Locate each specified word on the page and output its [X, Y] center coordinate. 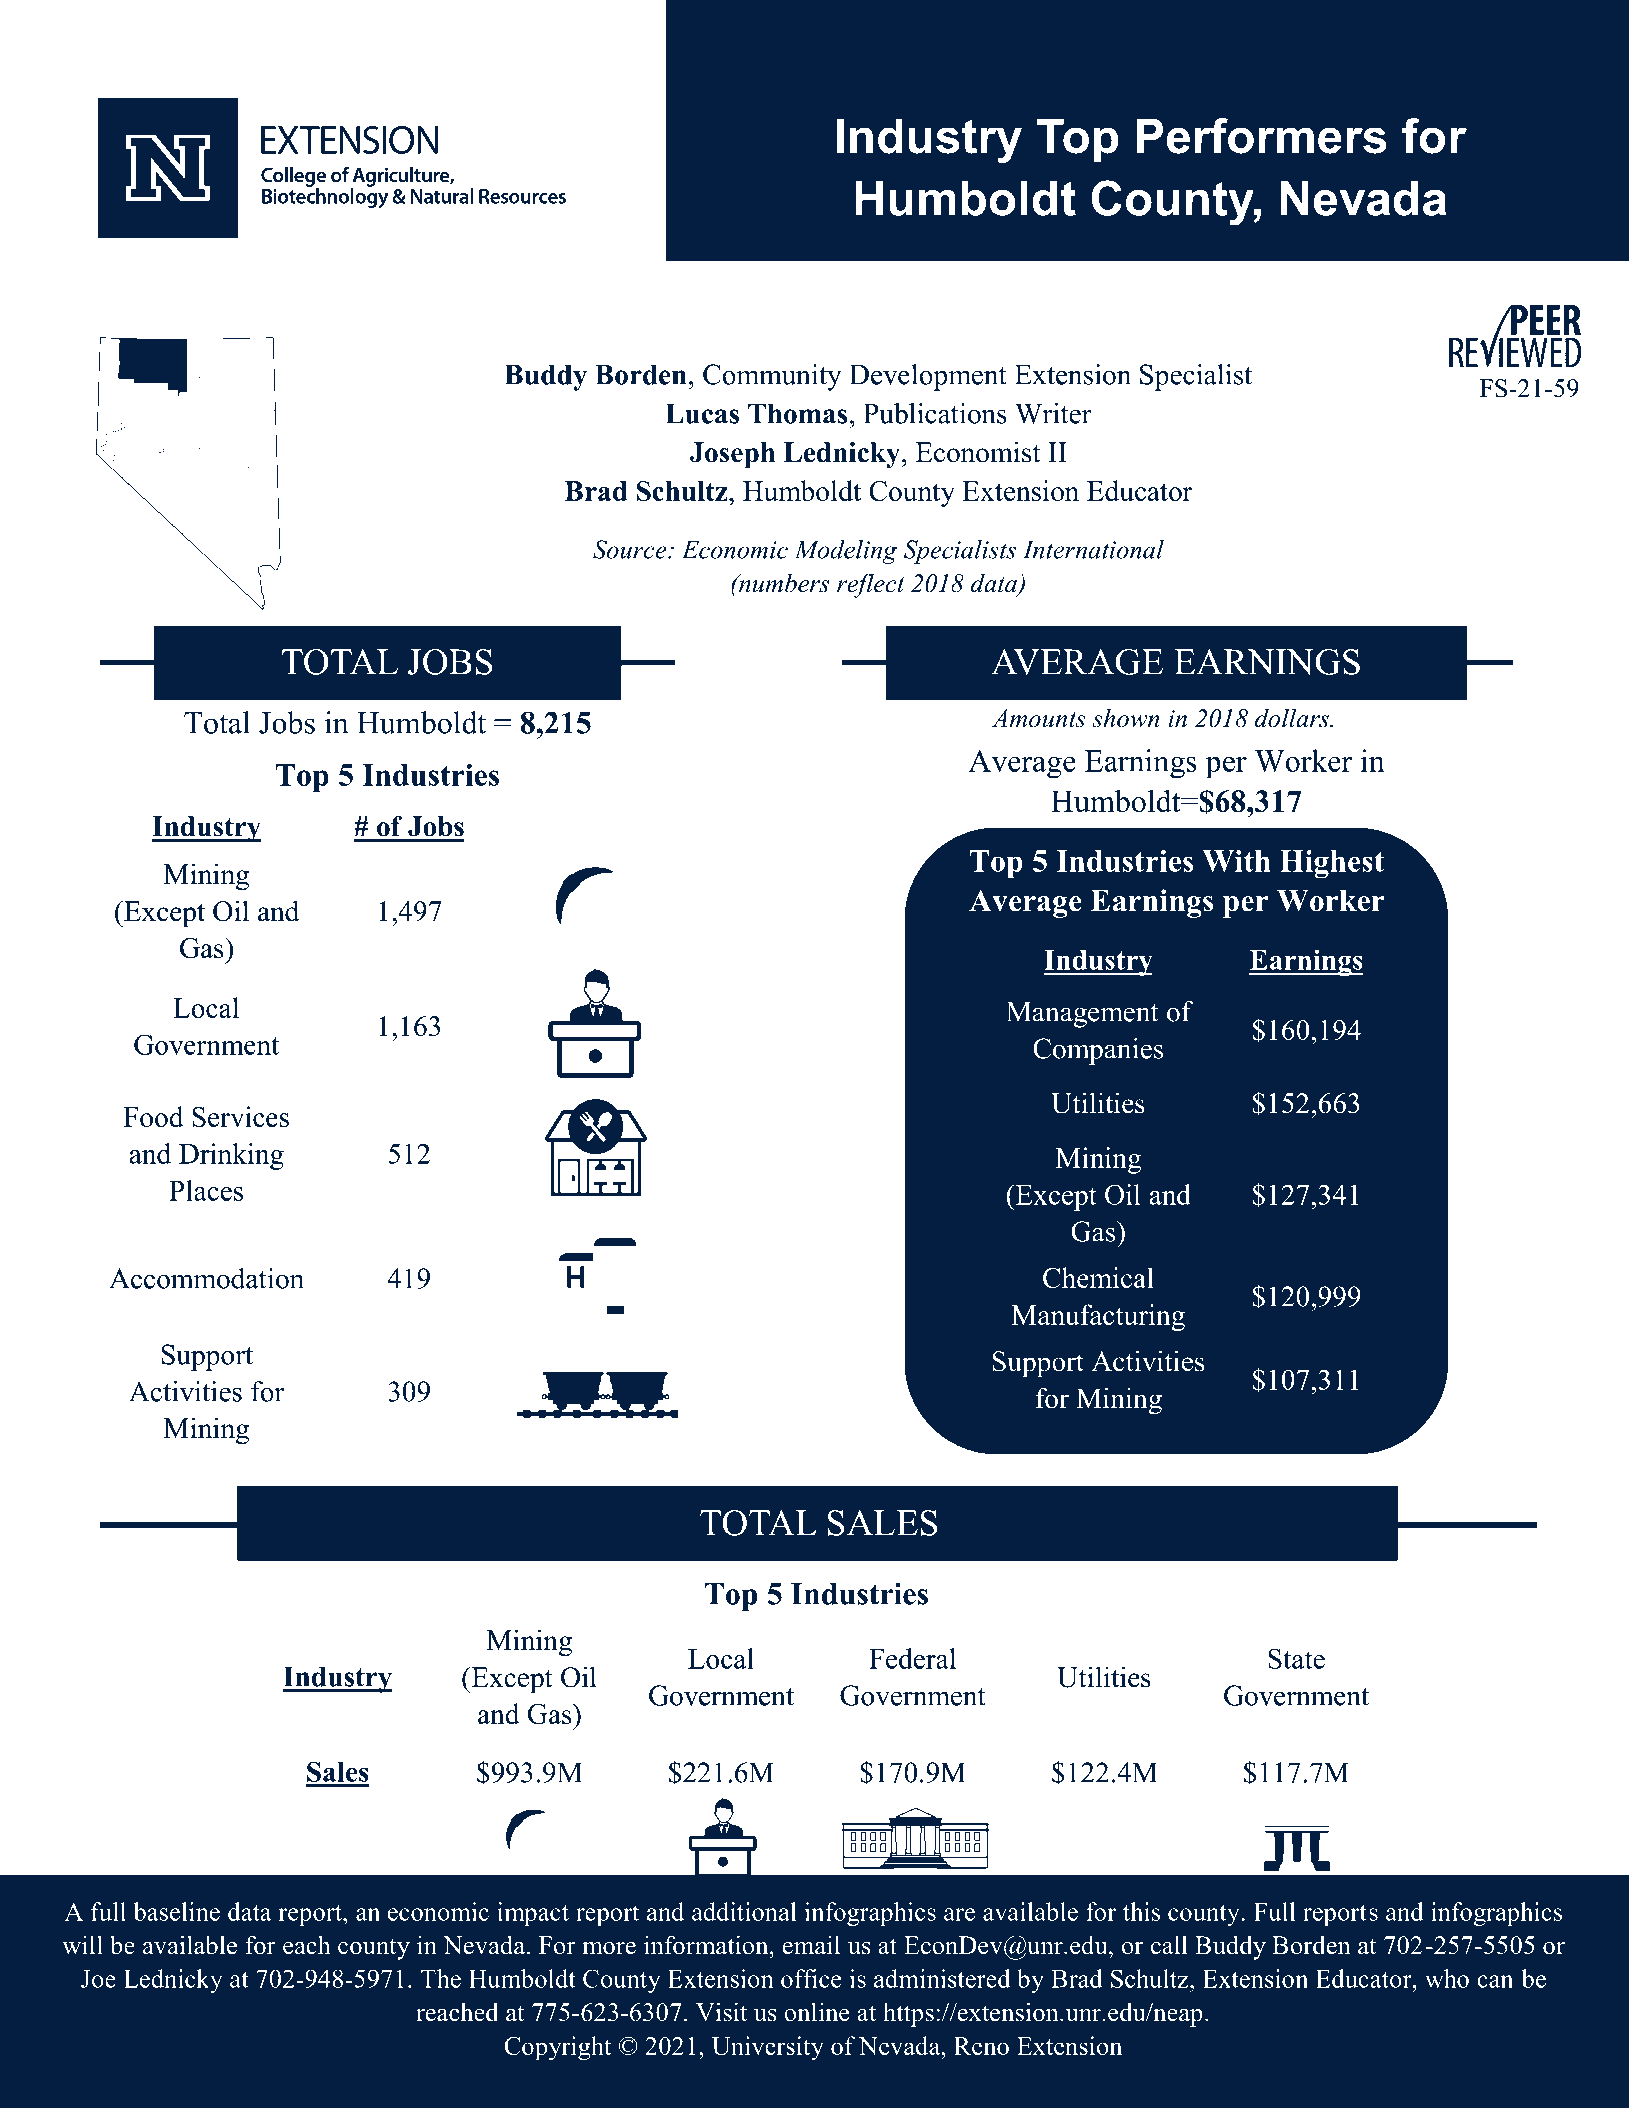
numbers [783, 583]
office [811, 1978]
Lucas [702, 413]
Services [240, 1116]
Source [631, 549]
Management [1082, 1015]
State [1296, 1658]
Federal [912, 1658]
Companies [1098, 1051]
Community [772, 377]
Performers [1261, 136]
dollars [1293, 718]
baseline [176, 1911]
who [1447, 1978]
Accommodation [206, 1278]
